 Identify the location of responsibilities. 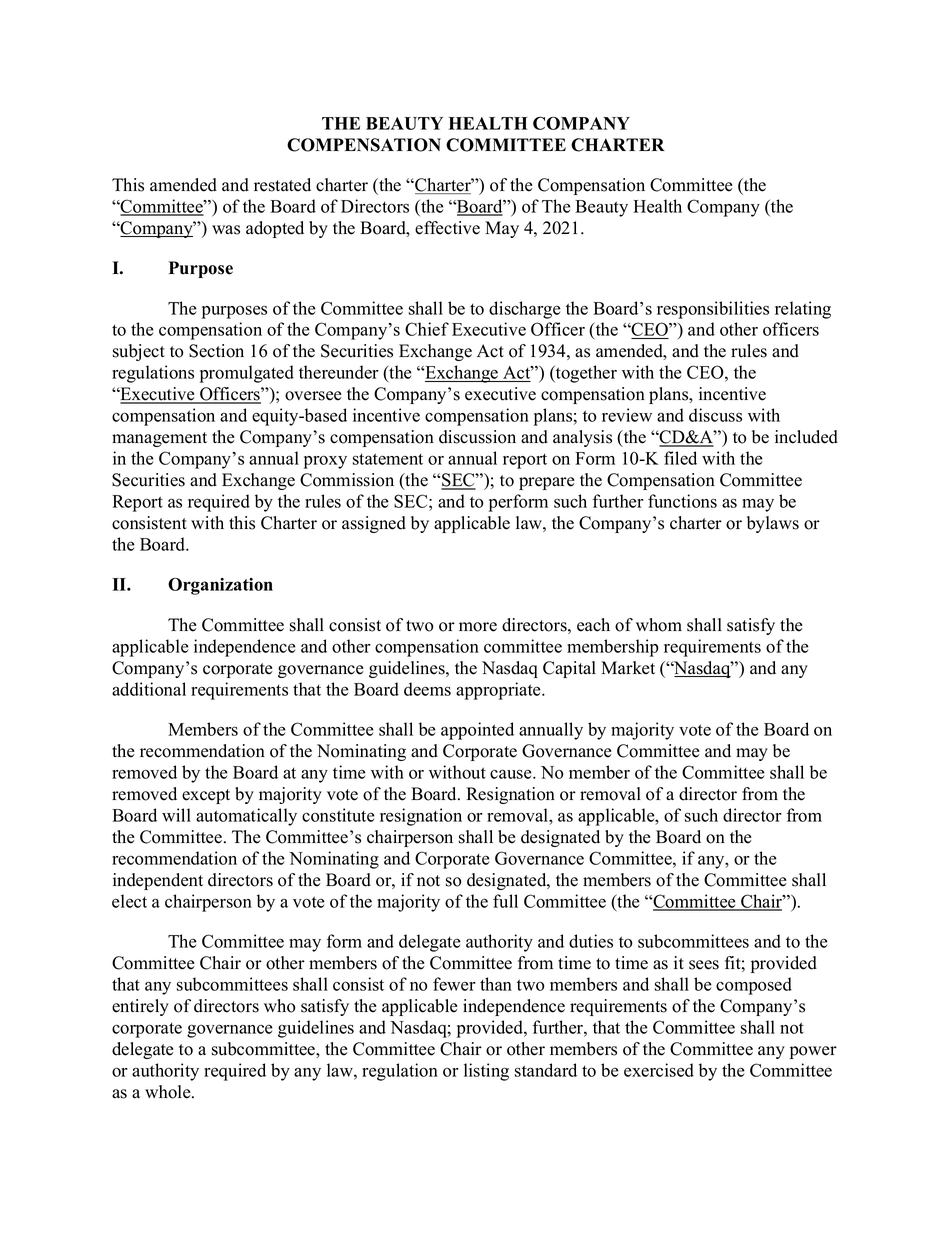
(713, 310).
